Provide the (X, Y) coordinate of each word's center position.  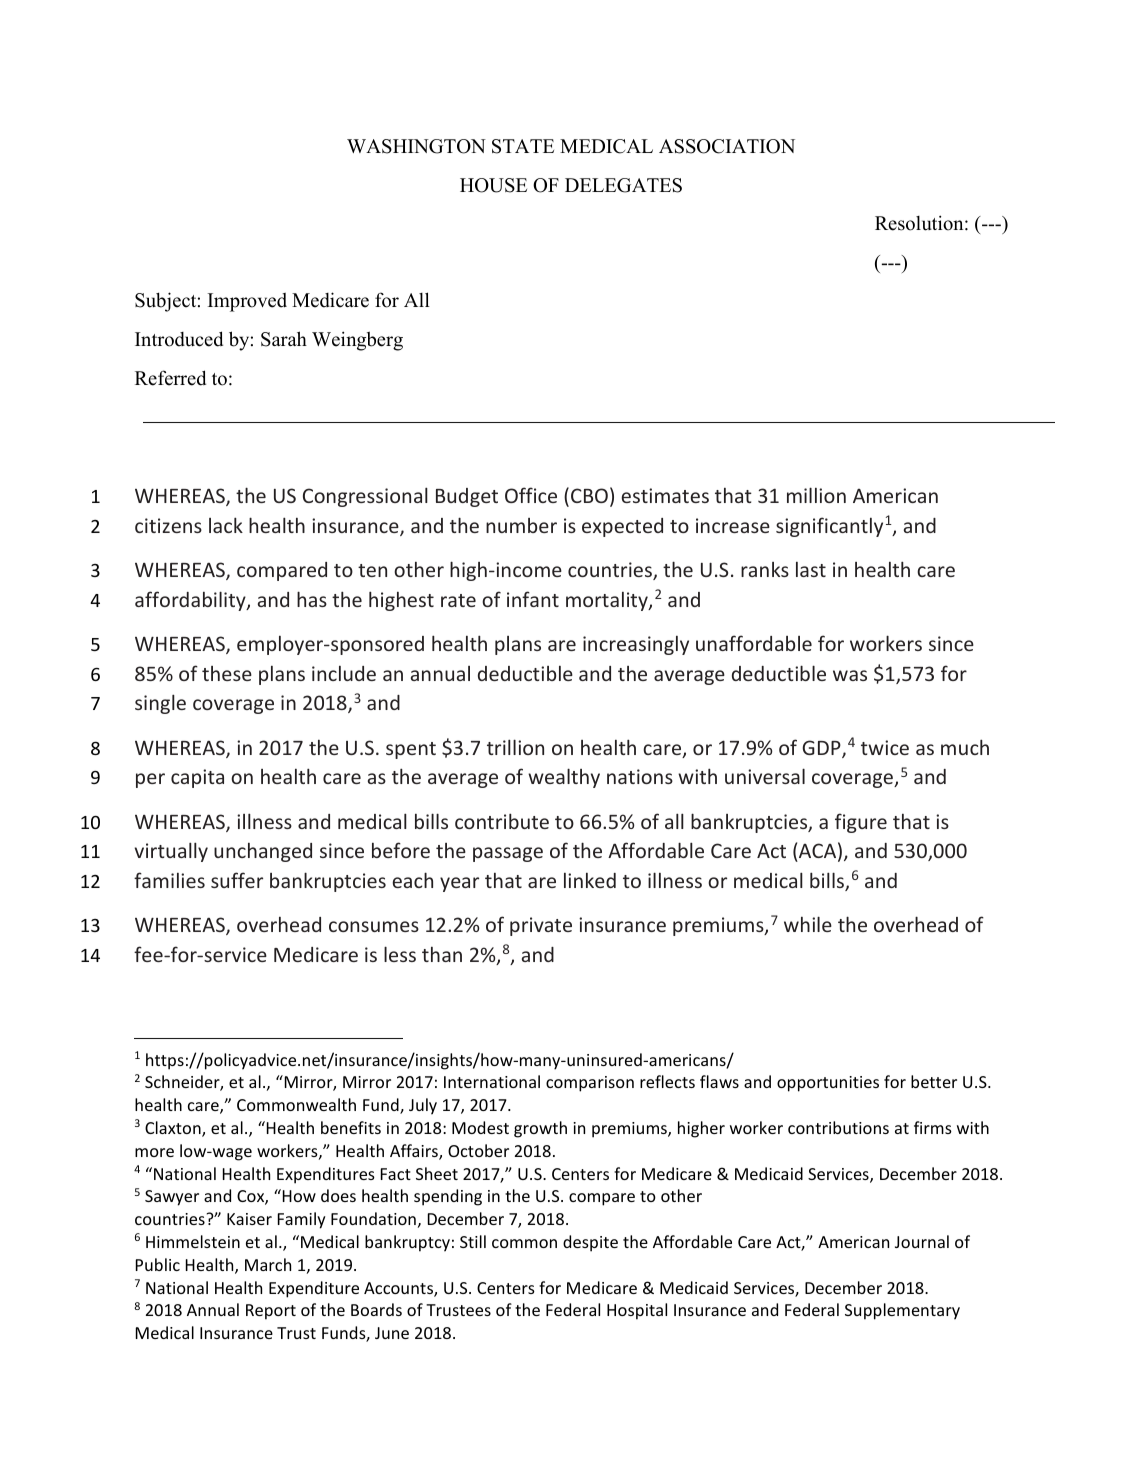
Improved (247, 302)
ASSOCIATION (727, 146)
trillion (515, 747)
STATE (523, 146)
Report (271, 1312)
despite (590, 1243)
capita (197, 778)
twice (885, 747)
